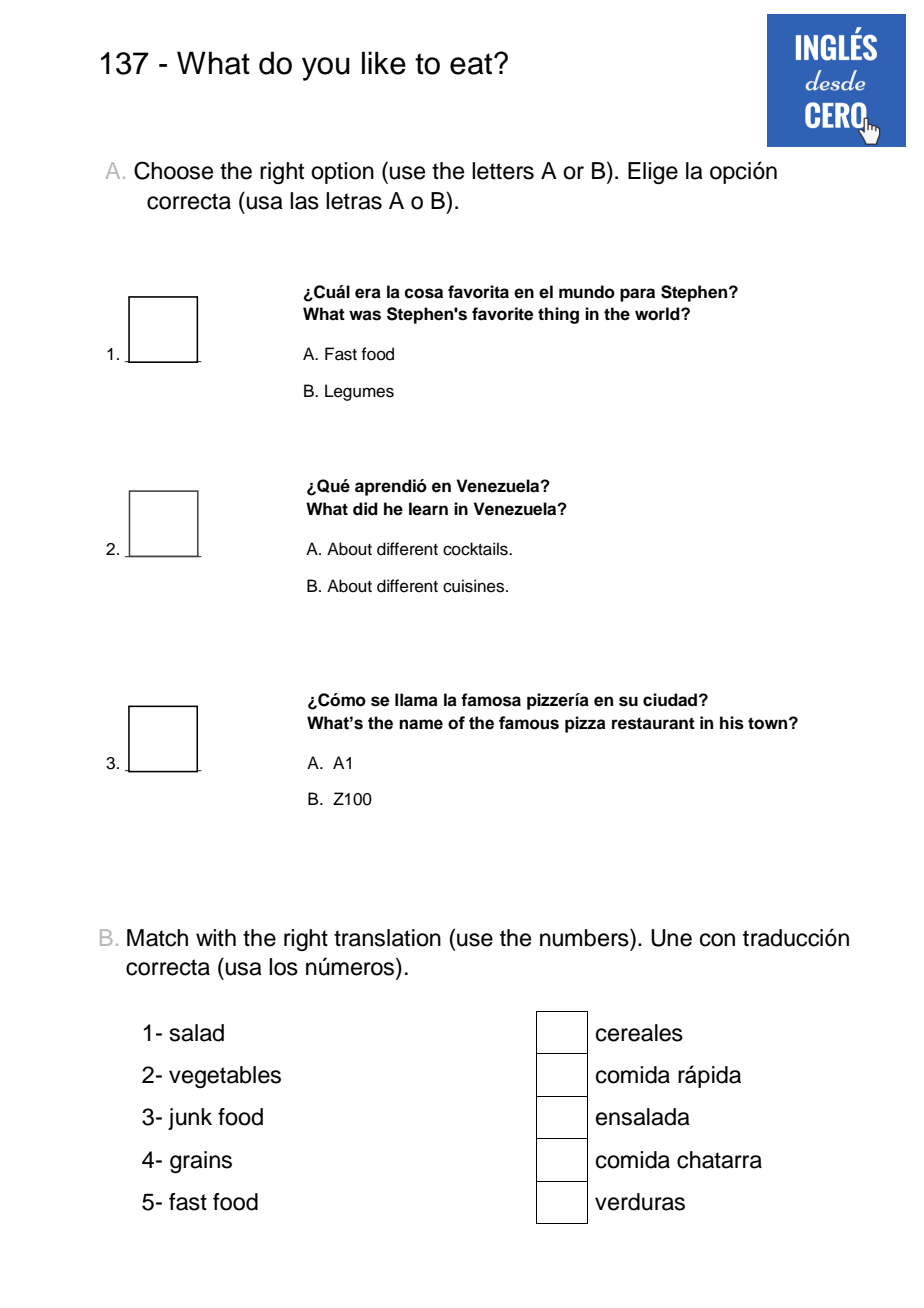  What do you see at coordinates (671, 938) in the page?
I see `Une` at bounding box center [671, 938].
